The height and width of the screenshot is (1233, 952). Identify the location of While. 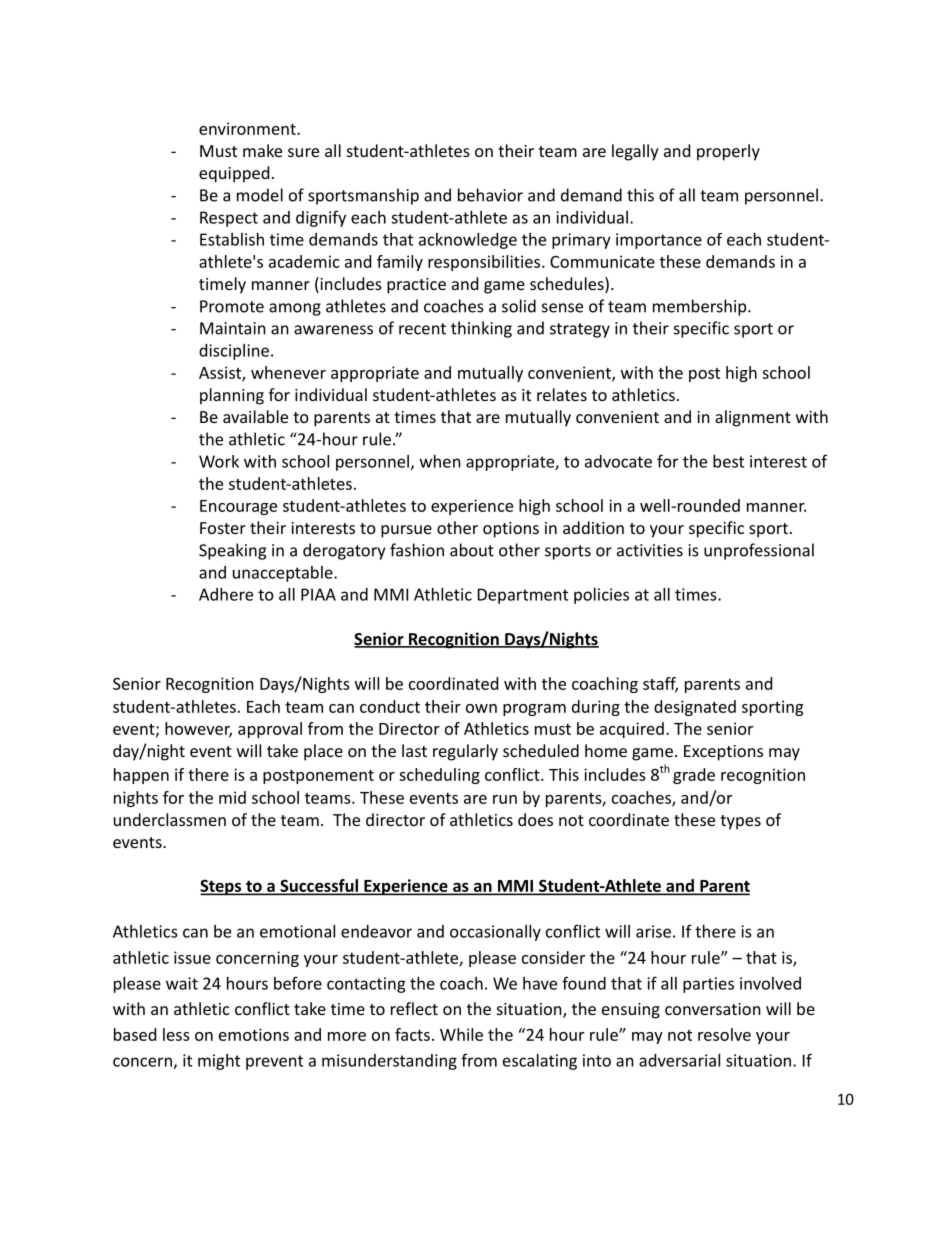
(461, 1034).
